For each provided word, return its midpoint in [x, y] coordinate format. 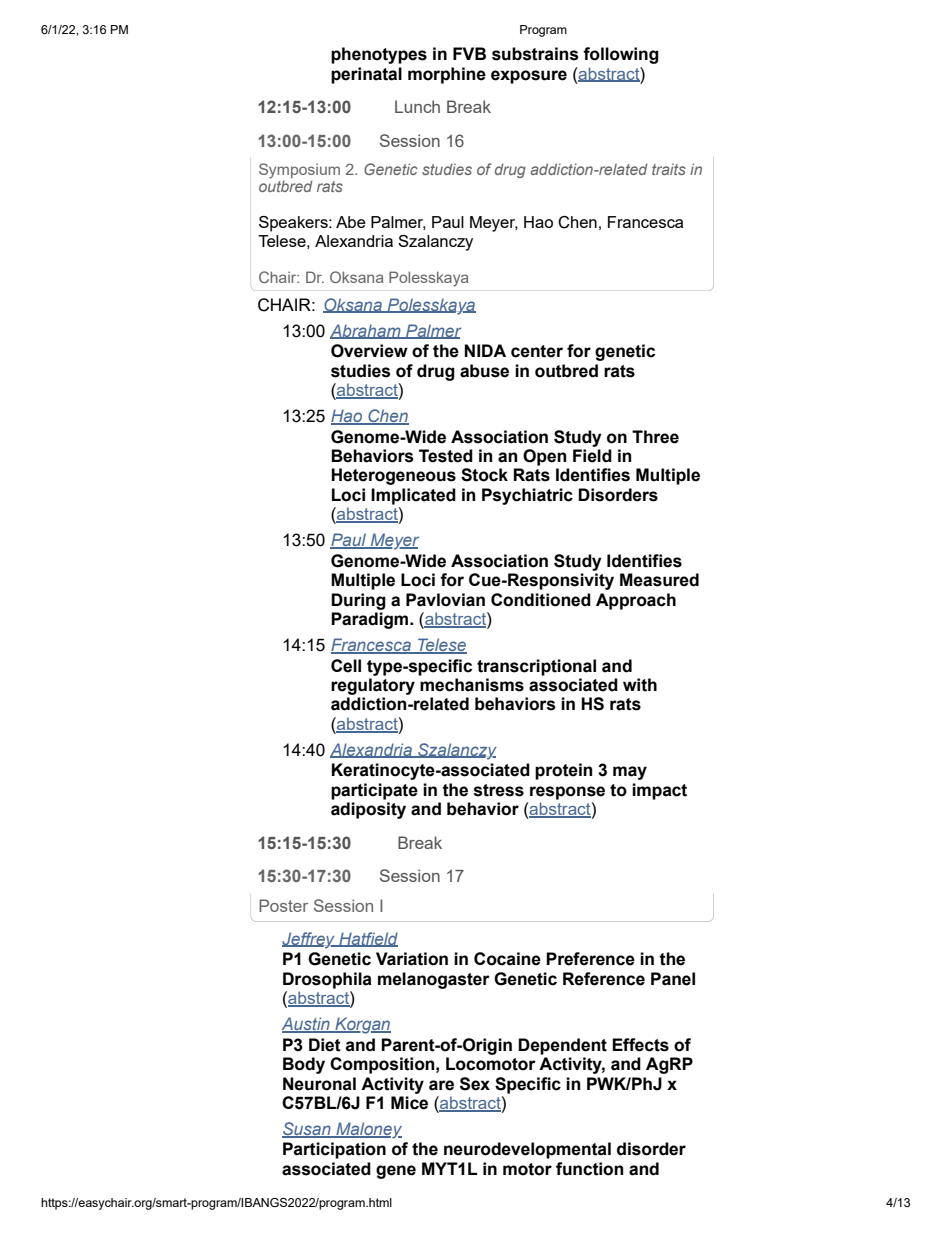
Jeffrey [309, 940]
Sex [475, 1084]
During [358, 601]
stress [499, 790]
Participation [334, 1150]
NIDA [485, 350]
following [621, 55]
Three [655, 437]
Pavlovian [445, 600]
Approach [636, 601]
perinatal [366, 75]
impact [659, 791]
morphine [447, 75]
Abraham [366, 331]
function [589, 1169]
